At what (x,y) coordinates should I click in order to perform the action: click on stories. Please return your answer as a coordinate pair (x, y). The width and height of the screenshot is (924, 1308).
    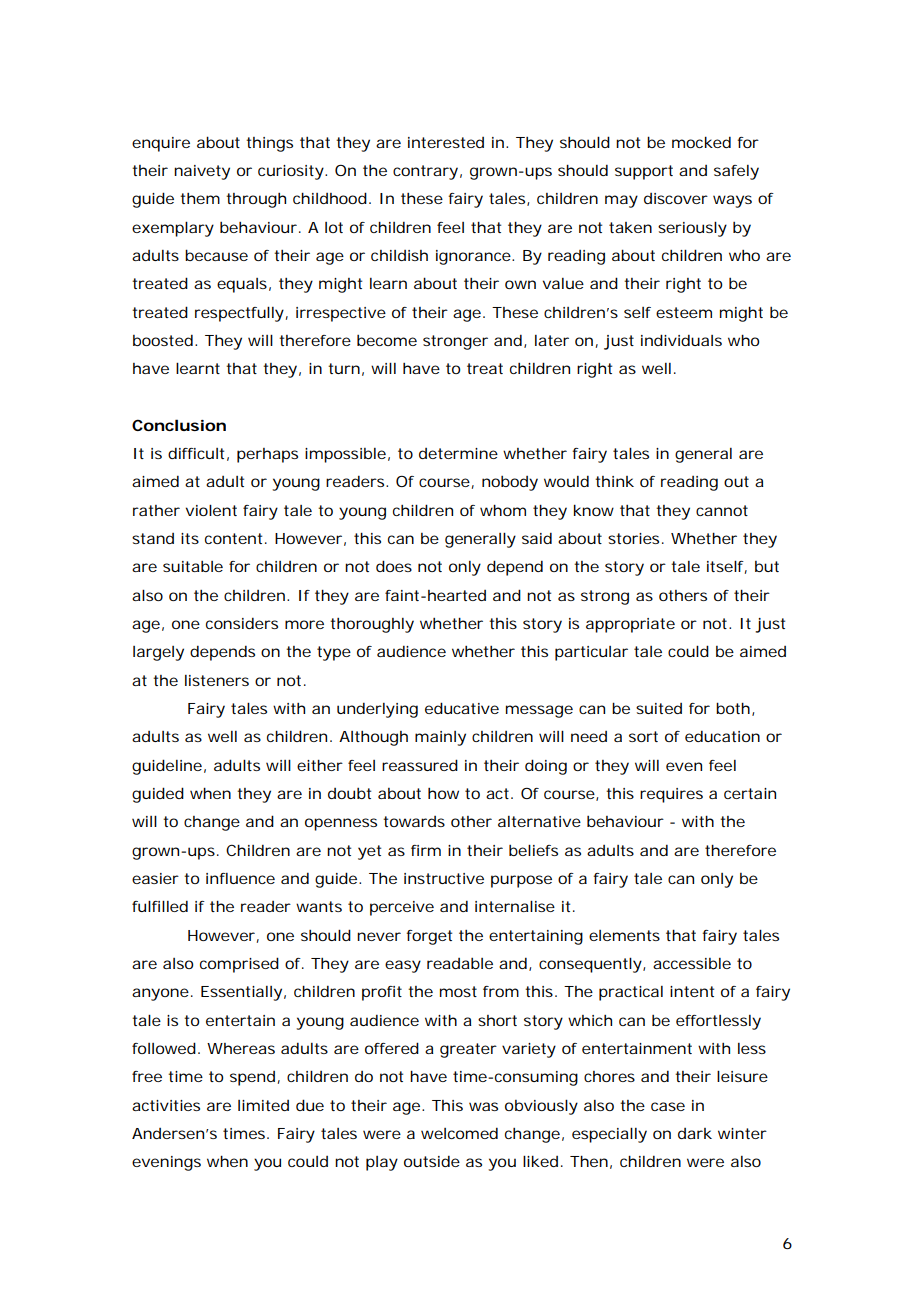
    Looking at the image, I should click on (636, 538).
